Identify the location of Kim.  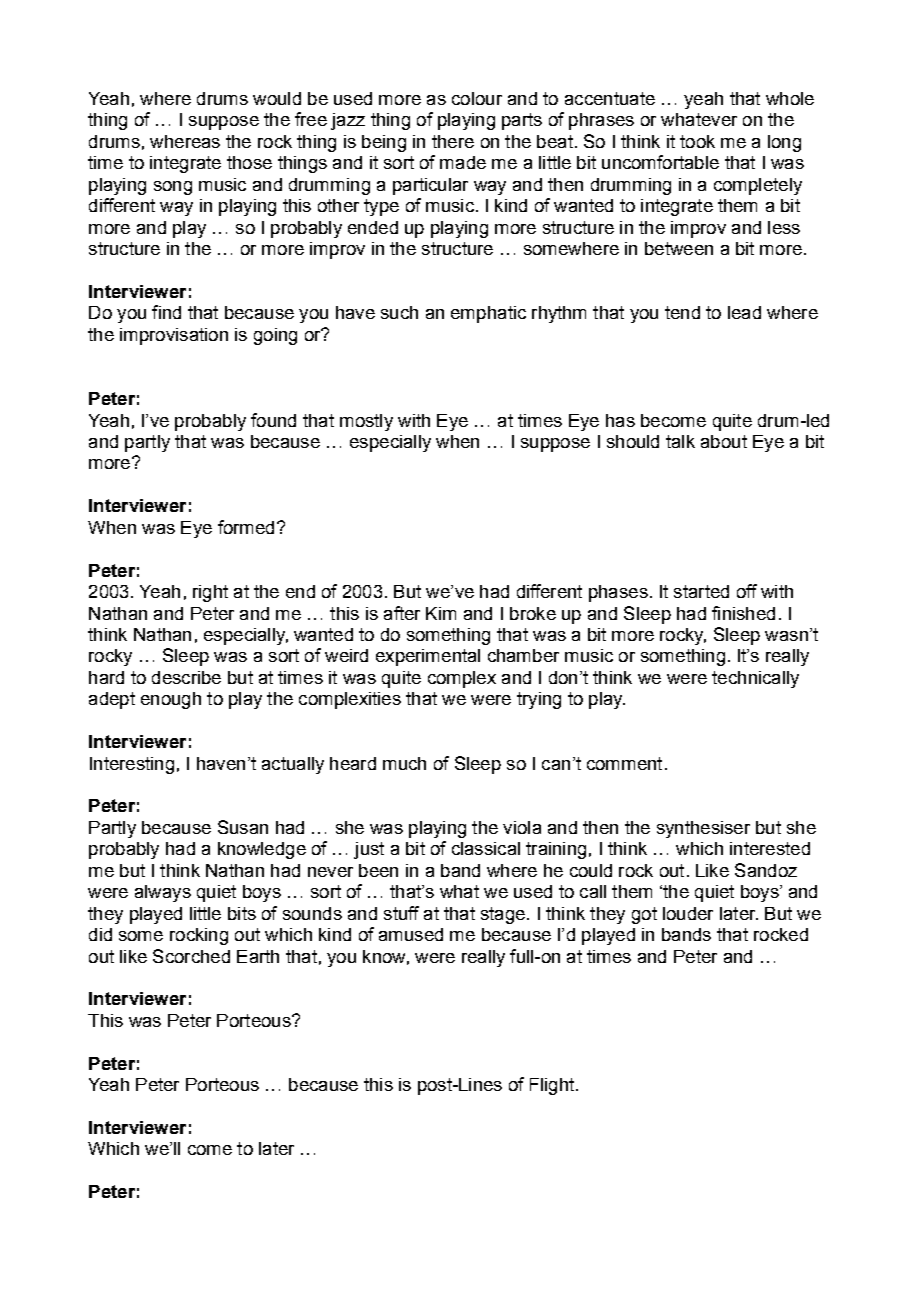
(441, 613).
